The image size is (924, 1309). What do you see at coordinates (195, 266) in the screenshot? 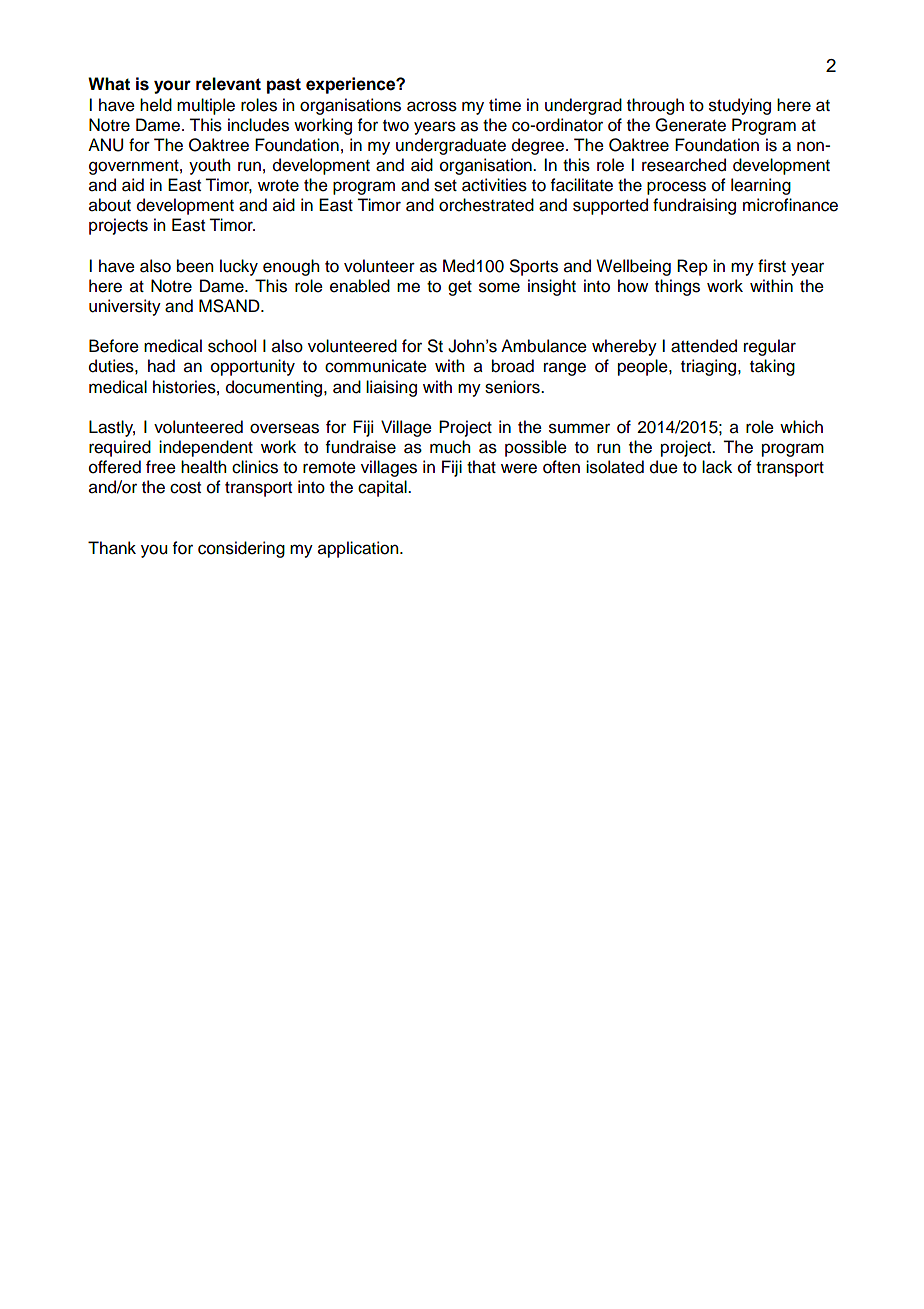
I see `been` at bounding box center [195, 266].
